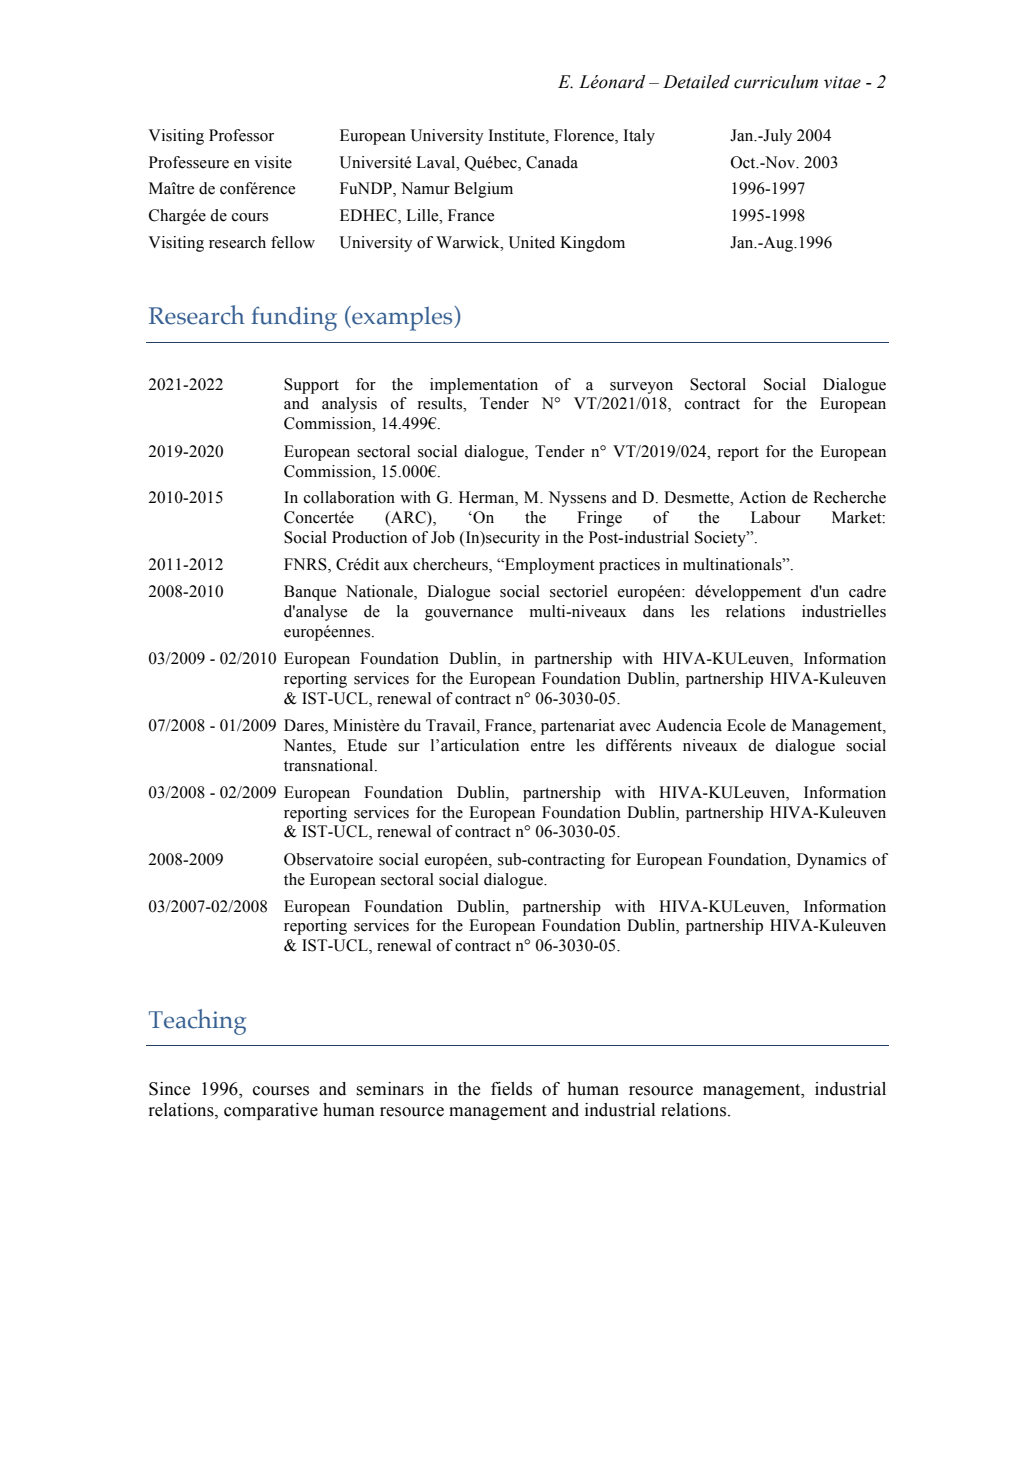 The image size is (1034, 1462). Describe the element at coordinates (241, 135) in the screenshot. I see `Professor` at that location.
